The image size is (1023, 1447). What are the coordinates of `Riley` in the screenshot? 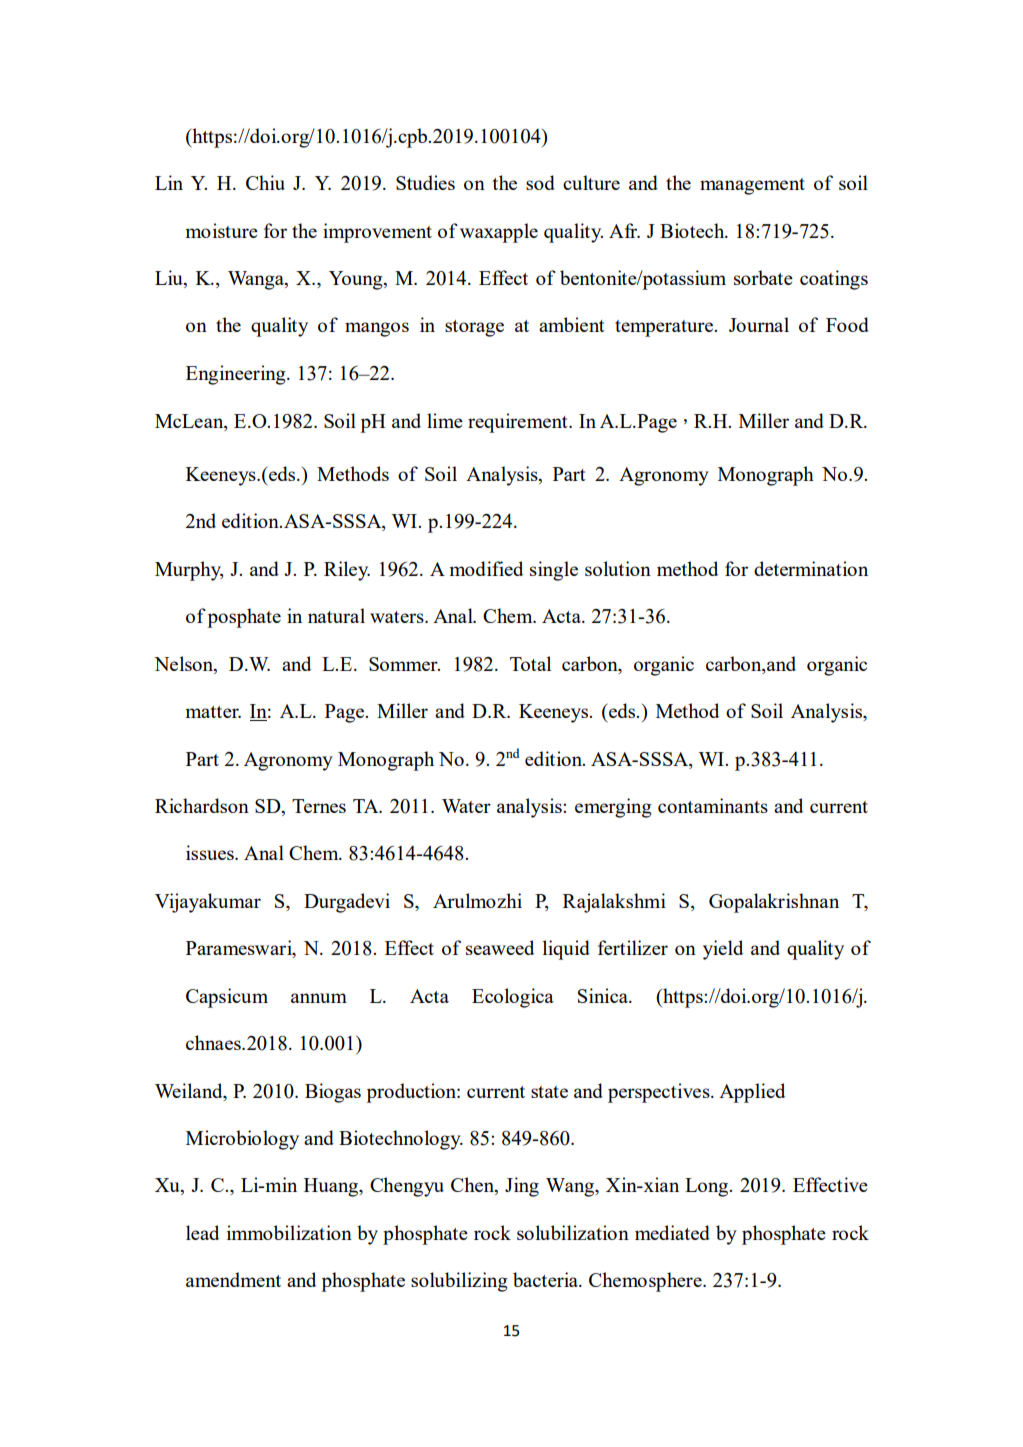 It's located at (347, 571).
